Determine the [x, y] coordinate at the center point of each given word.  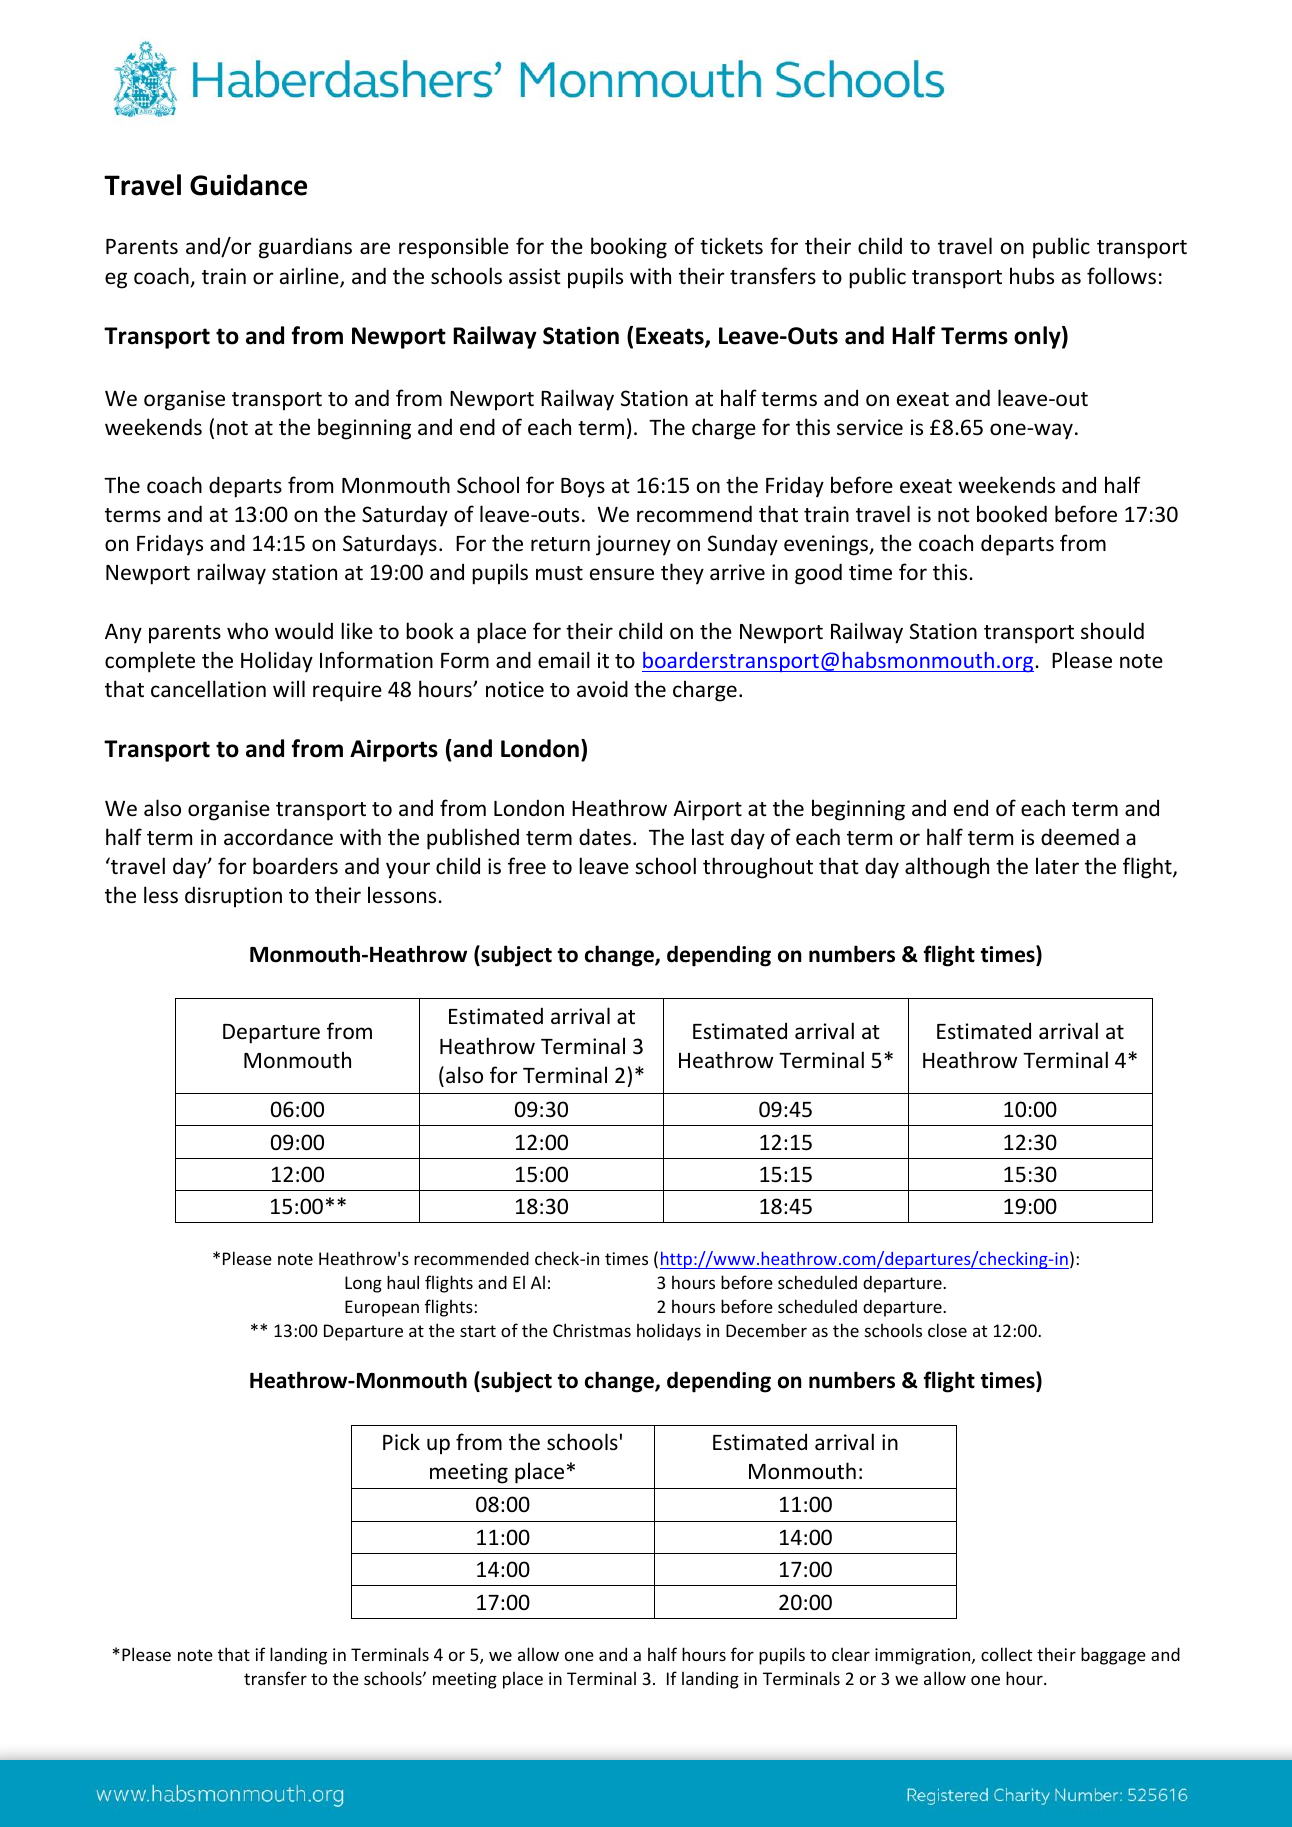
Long [363, 1284]
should [1112, 630]
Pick [401, 1441]
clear [851, 1654]
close [947, 1330]
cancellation [208, 689]
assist [535, 276]
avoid [602, 689]
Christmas [592, 1330]
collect [1006, 1654]
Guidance [248, 185]
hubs [1032, 275]
